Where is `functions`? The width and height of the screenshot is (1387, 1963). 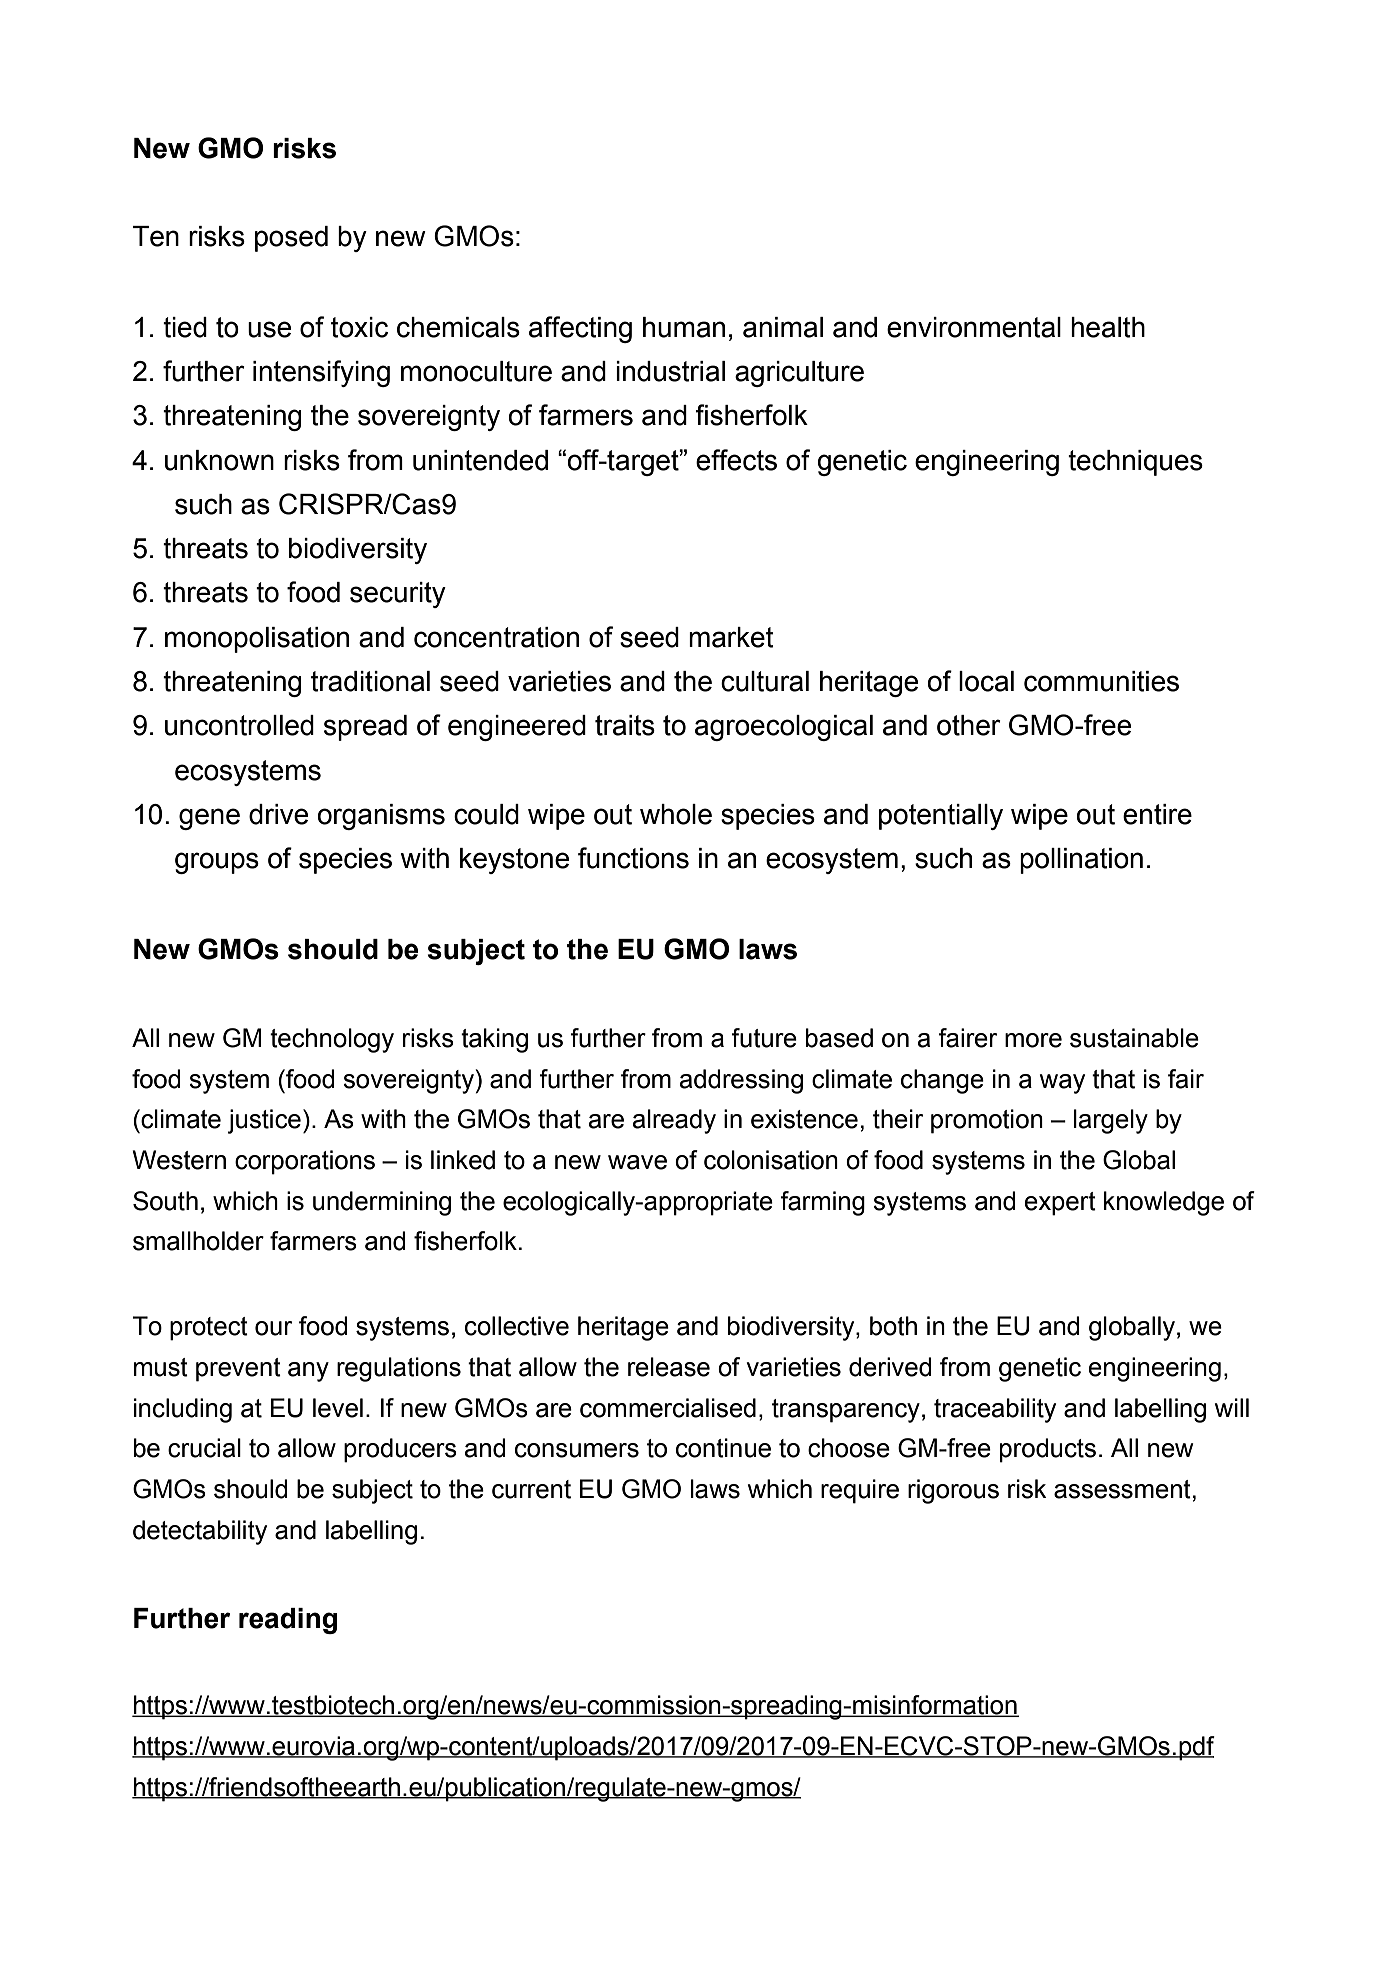
functions is located at coordinates (633, 858).
